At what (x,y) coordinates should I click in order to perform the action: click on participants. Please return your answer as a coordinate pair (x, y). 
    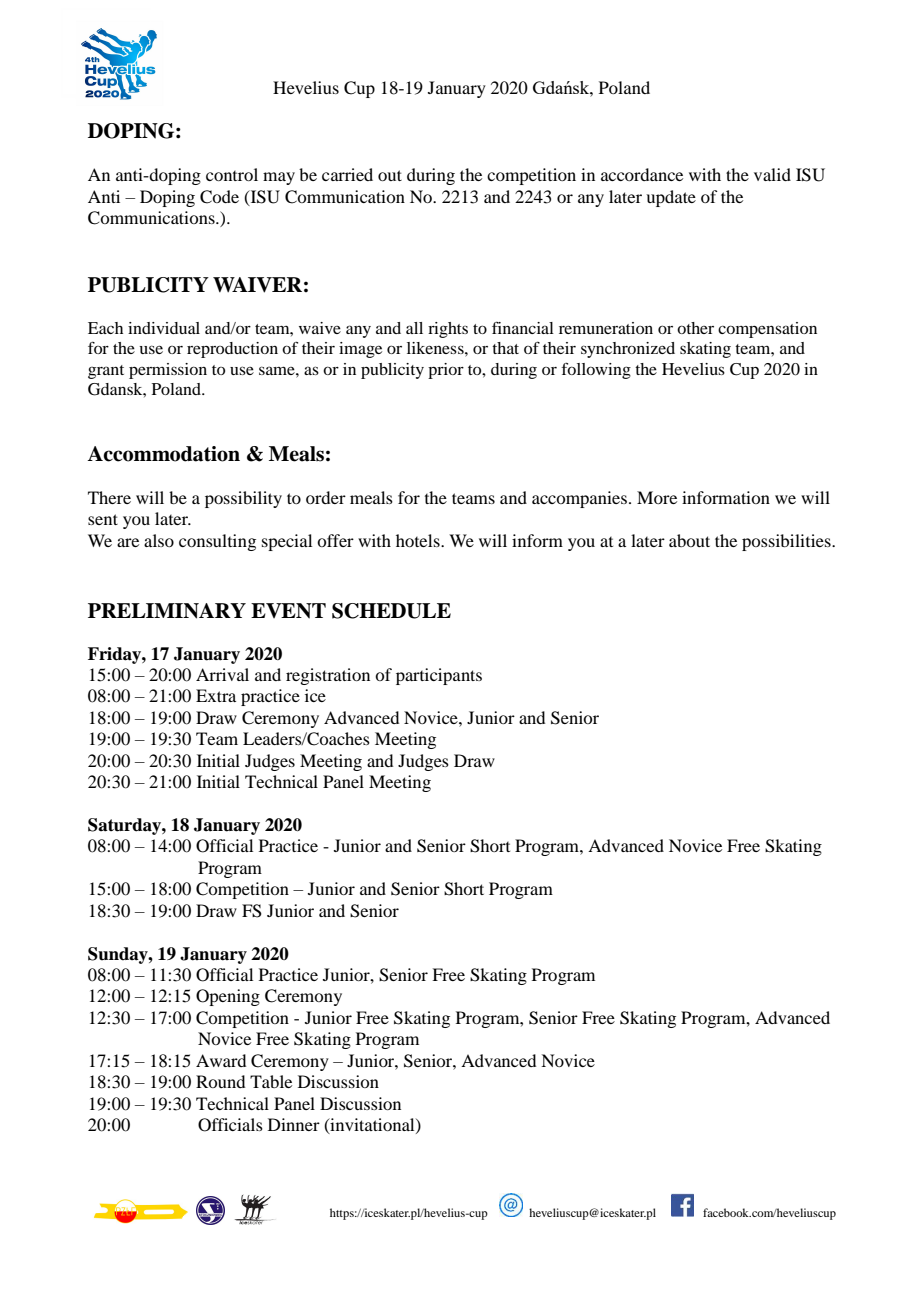
    Looking at the image, I should click on (439, 676).
